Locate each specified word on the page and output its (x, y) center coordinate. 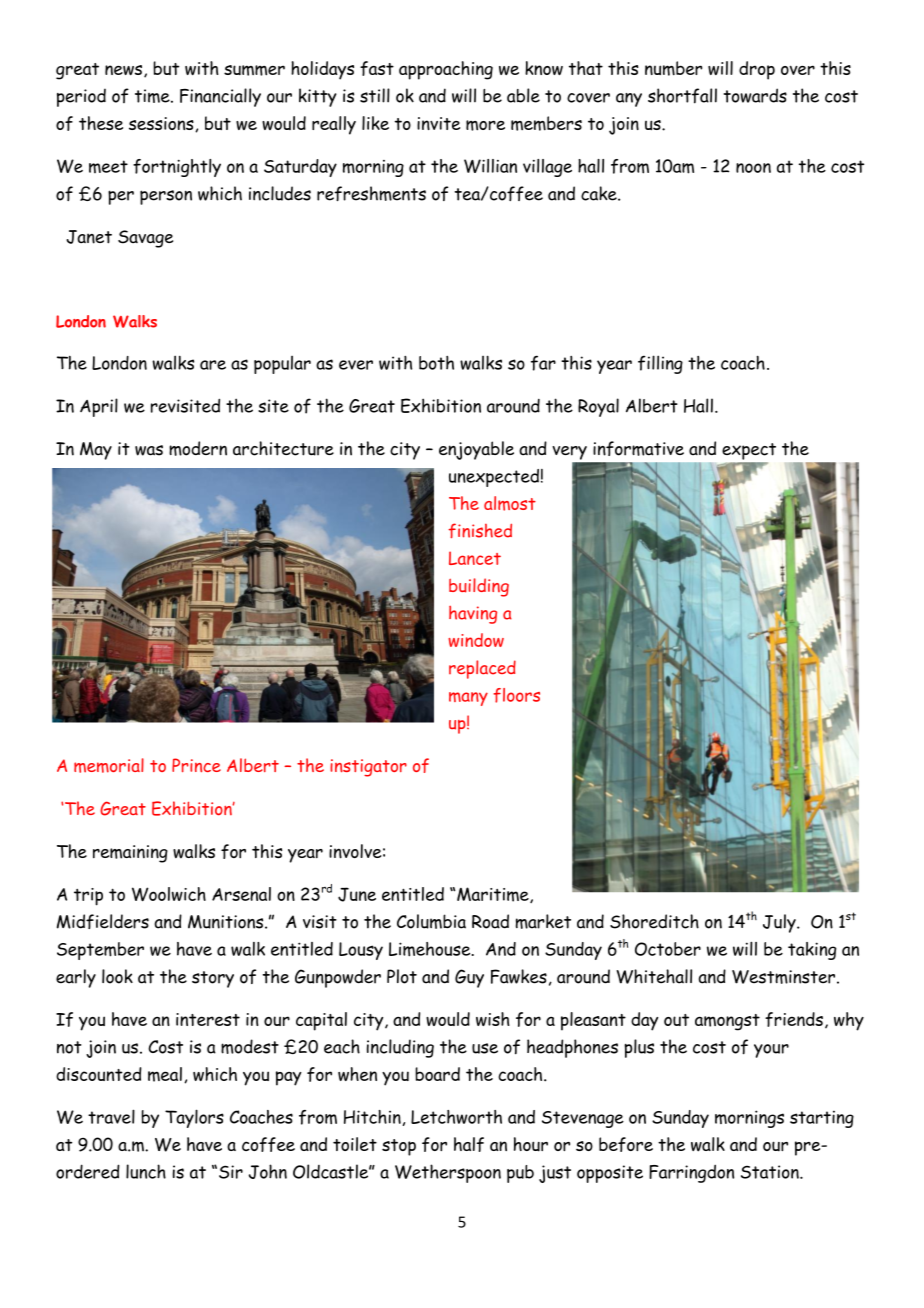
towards (755, 95)
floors (516, 695)
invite (438, 123)
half (469, 1144)
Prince (196, 765)
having (473, 615)
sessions (162, 124)
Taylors (194, 1118)
